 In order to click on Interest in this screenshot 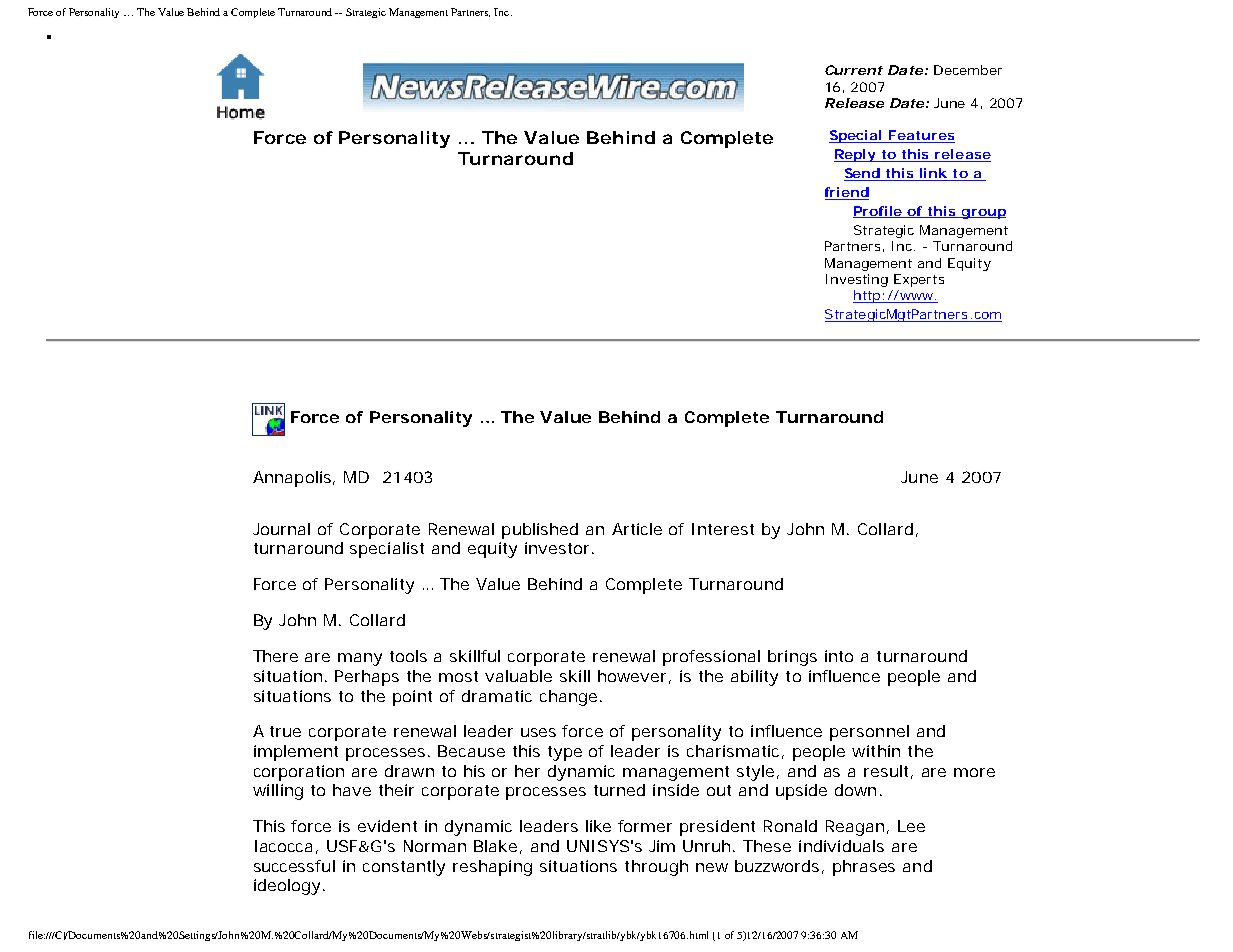, I will do `click(723, 529)`.
